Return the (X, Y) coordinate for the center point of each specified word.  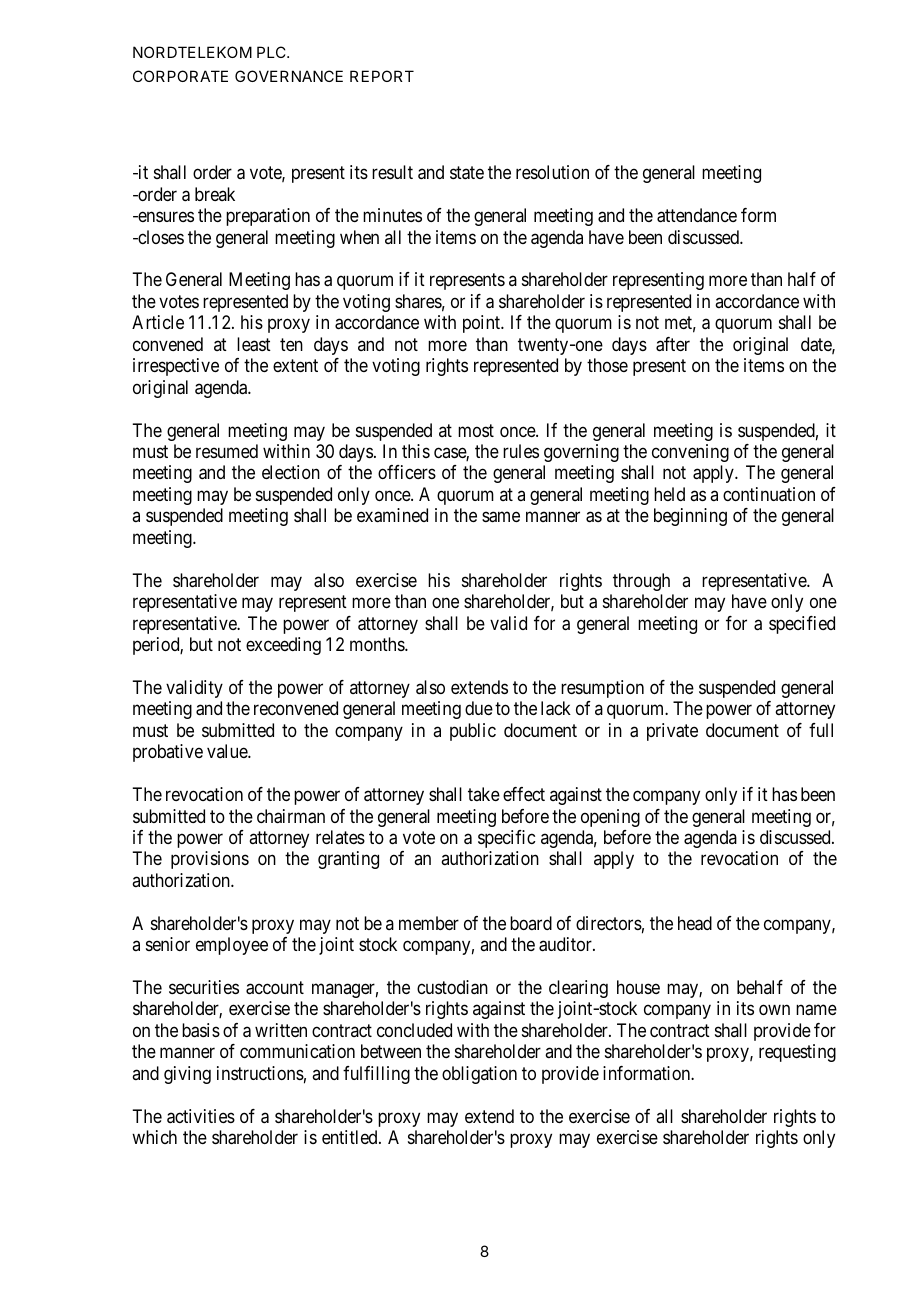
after (673, 344)
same (501, 517)
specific (506, 839)
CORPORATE (180, 76)
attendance (697, 215)
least (254, 344)
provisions (210, 860)
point (483, 324)
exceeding (283, 646)
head (695, 923)
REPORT (382, 76)
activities (201, 1116)
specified (802, 625)
